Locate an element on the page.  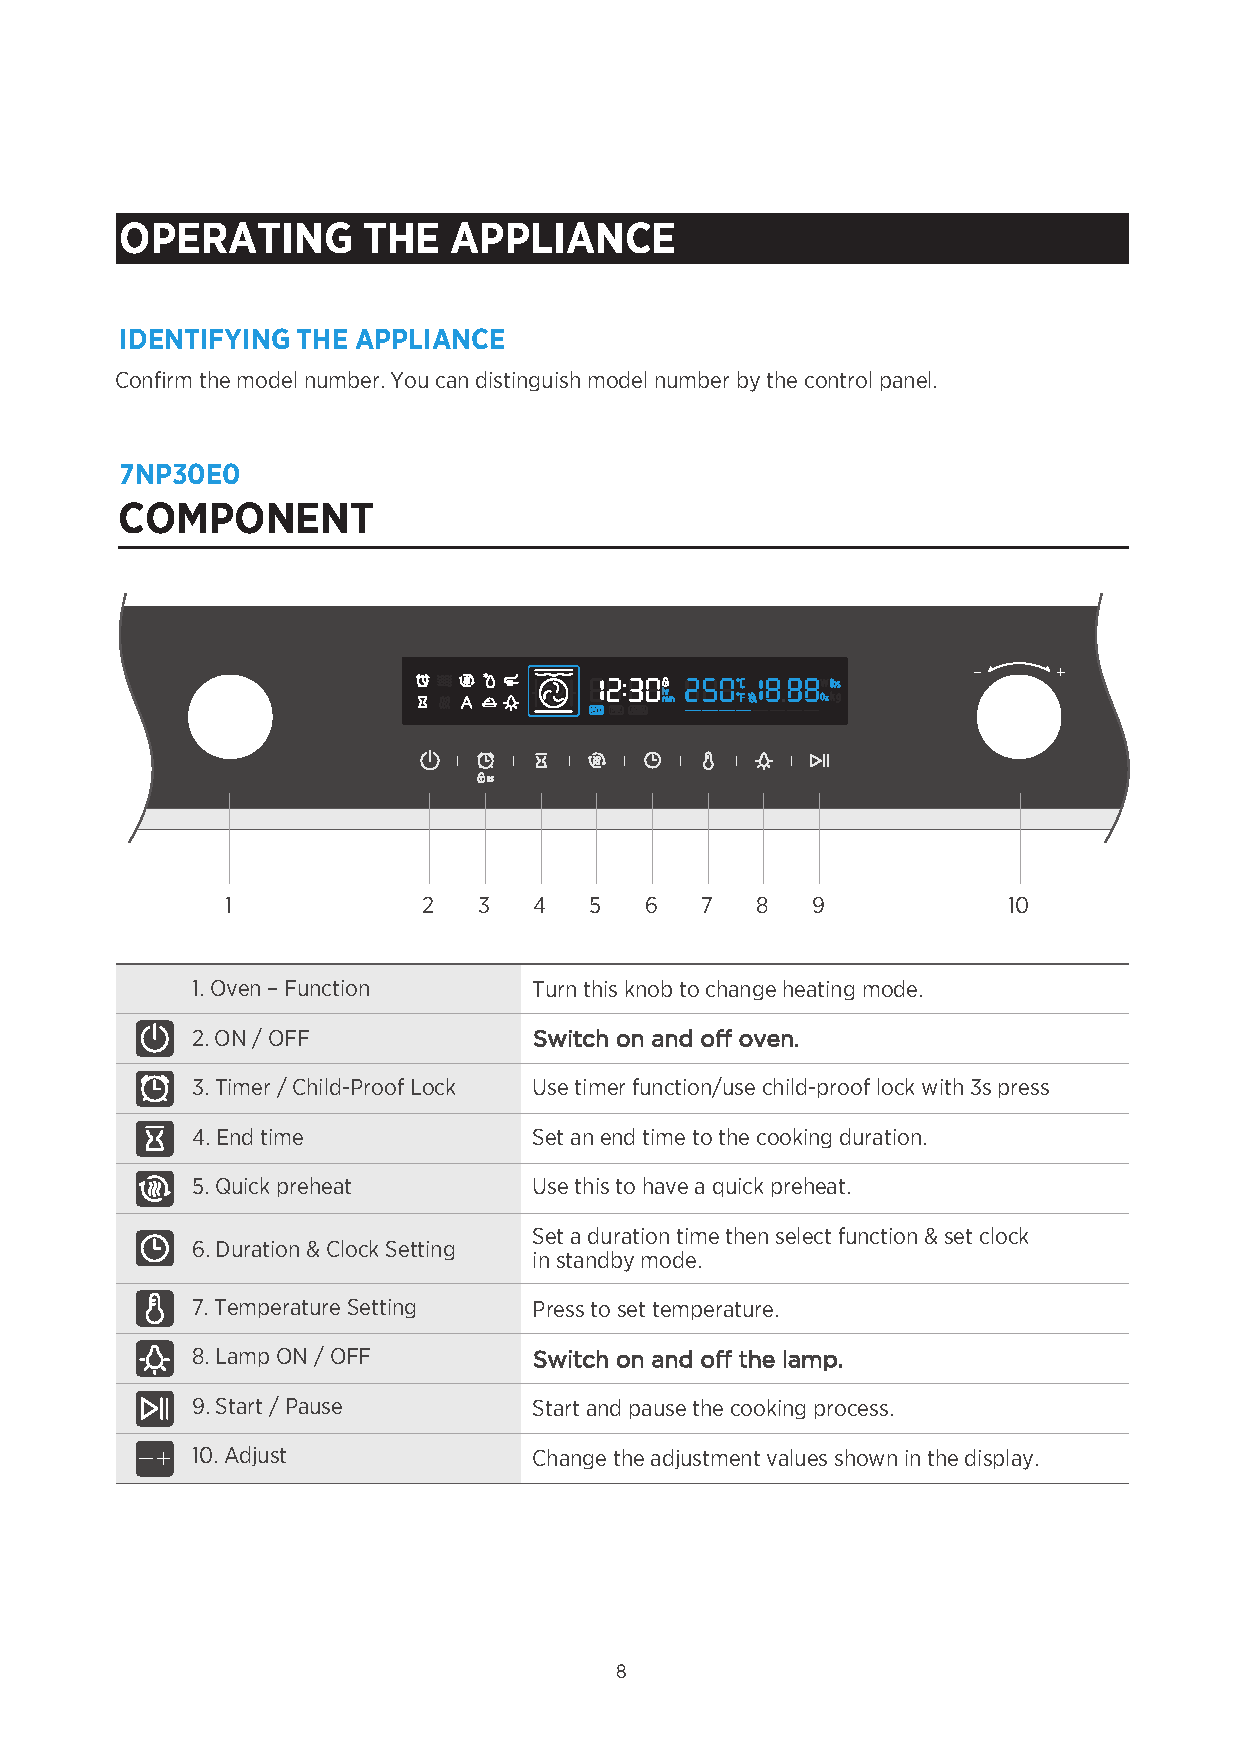
Turn is located at coordinates (554, 989).
